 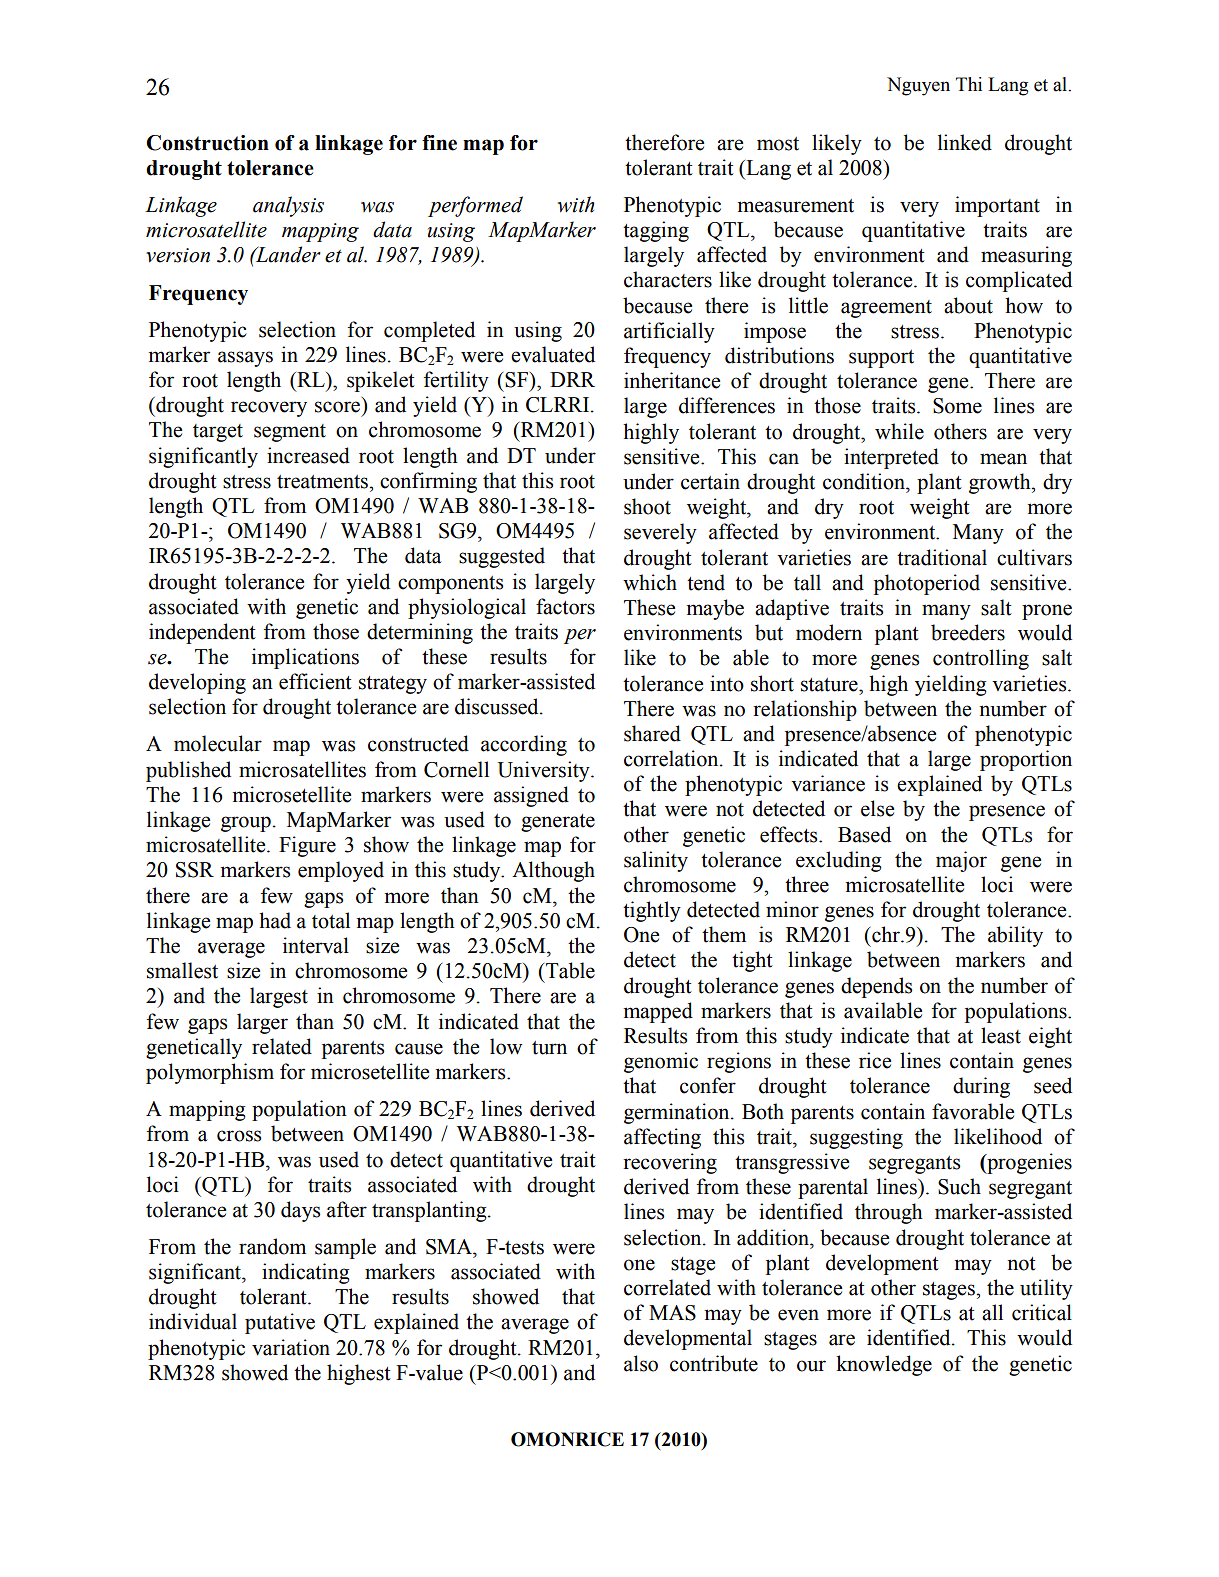 I want to click on linked, so click(x=965, y=142).
